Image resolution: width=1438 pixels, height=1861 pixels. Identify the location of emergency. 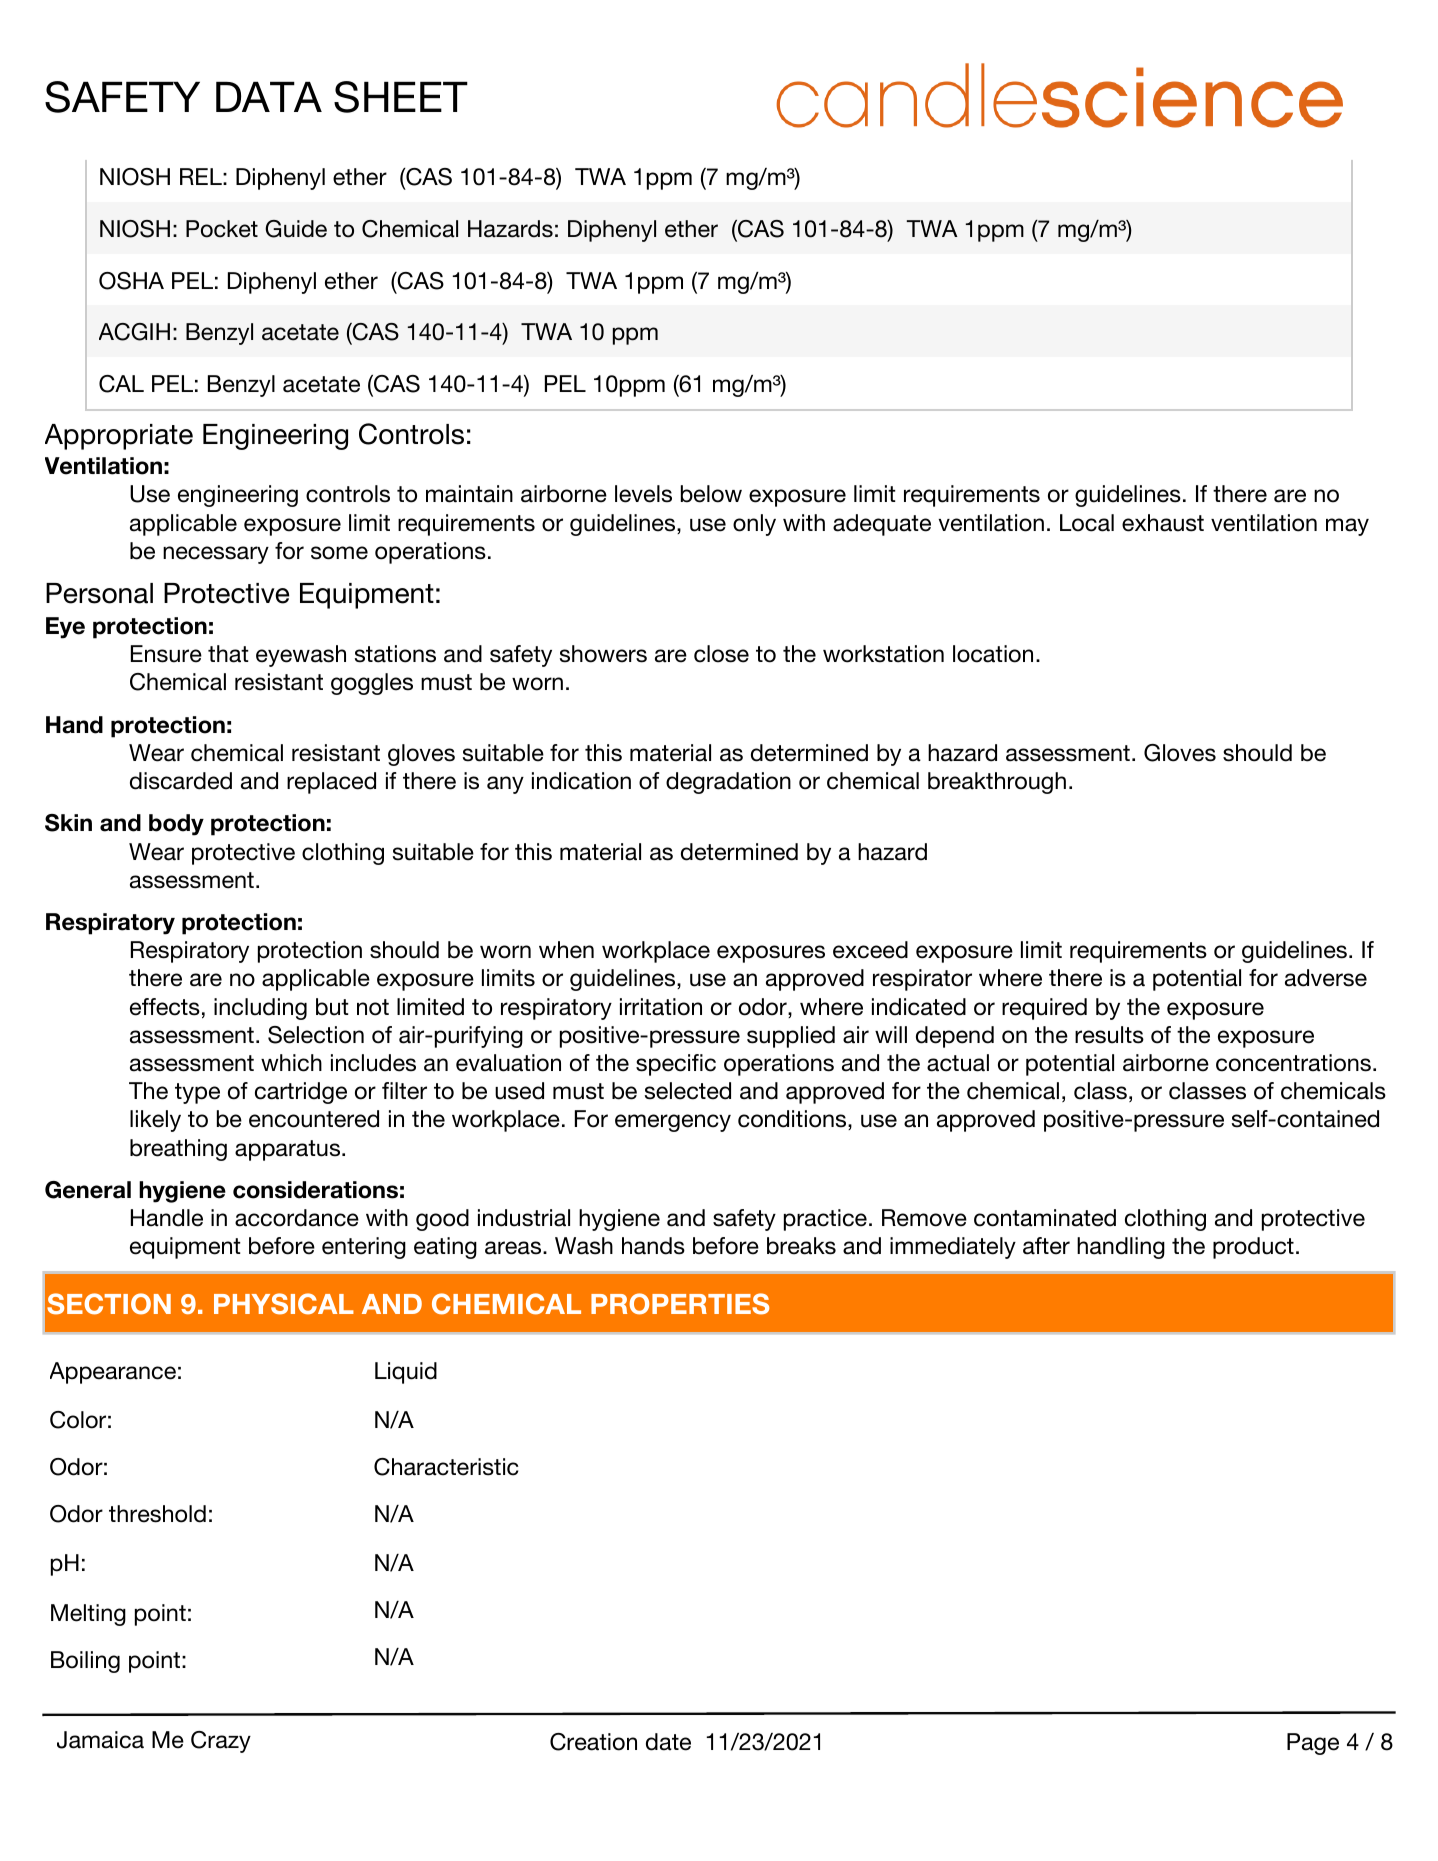
(673, 1123).
